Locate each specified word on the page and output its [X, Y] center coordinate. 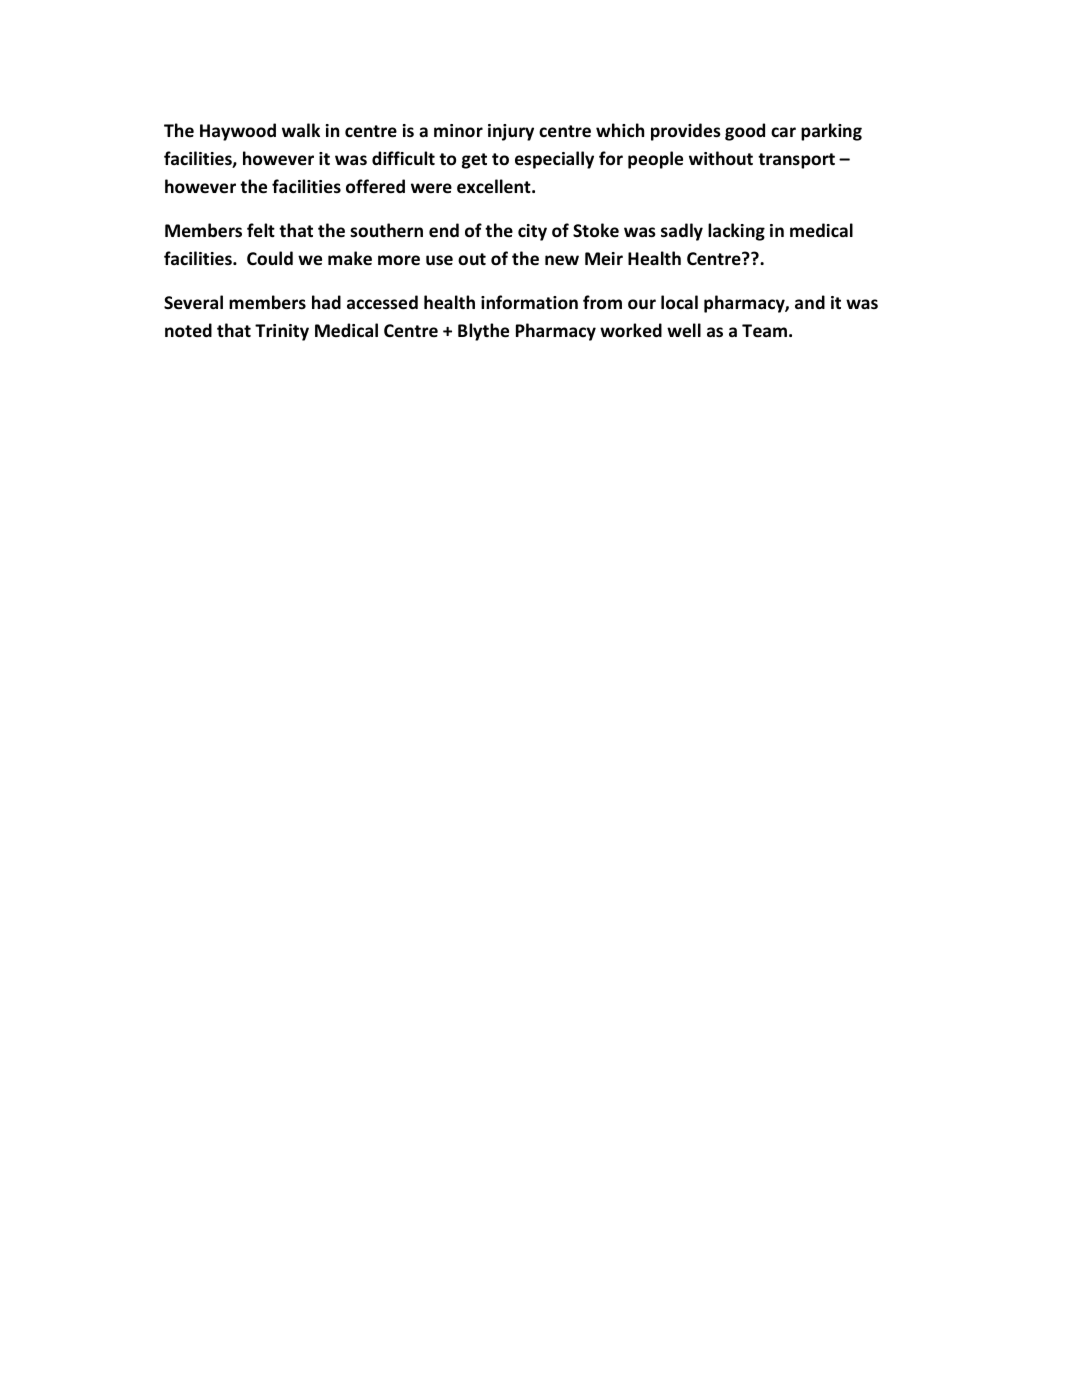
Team [764, 331]
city [532, 232]
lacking [736, 232]
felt [261, 230]
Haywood [238, 132]
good [745, 132]
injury [511, 132]
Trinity [282, 332]
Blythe [483, 332]
